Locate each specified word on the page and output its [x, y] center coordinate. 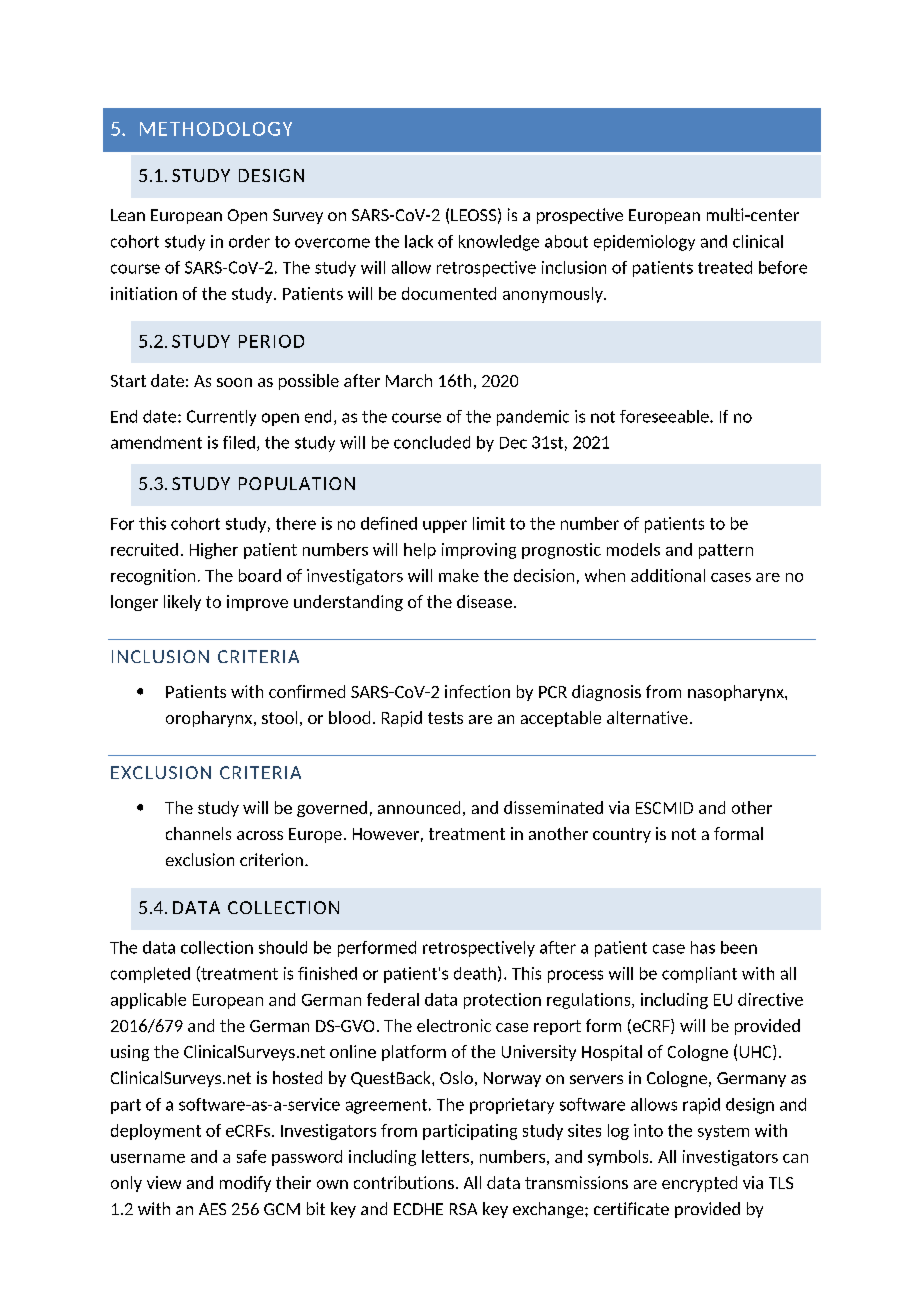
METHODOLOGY [216, 129]
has [703, 947]
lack [419, 241]
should [283, 947]
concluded [432, 442]
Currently [221, 418]
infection [477, 691]
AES [212, 1209]
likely [182, 603]
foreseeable [665, 416]
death [475, 973]
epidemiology [644, 243]
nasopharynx [737, 693]
